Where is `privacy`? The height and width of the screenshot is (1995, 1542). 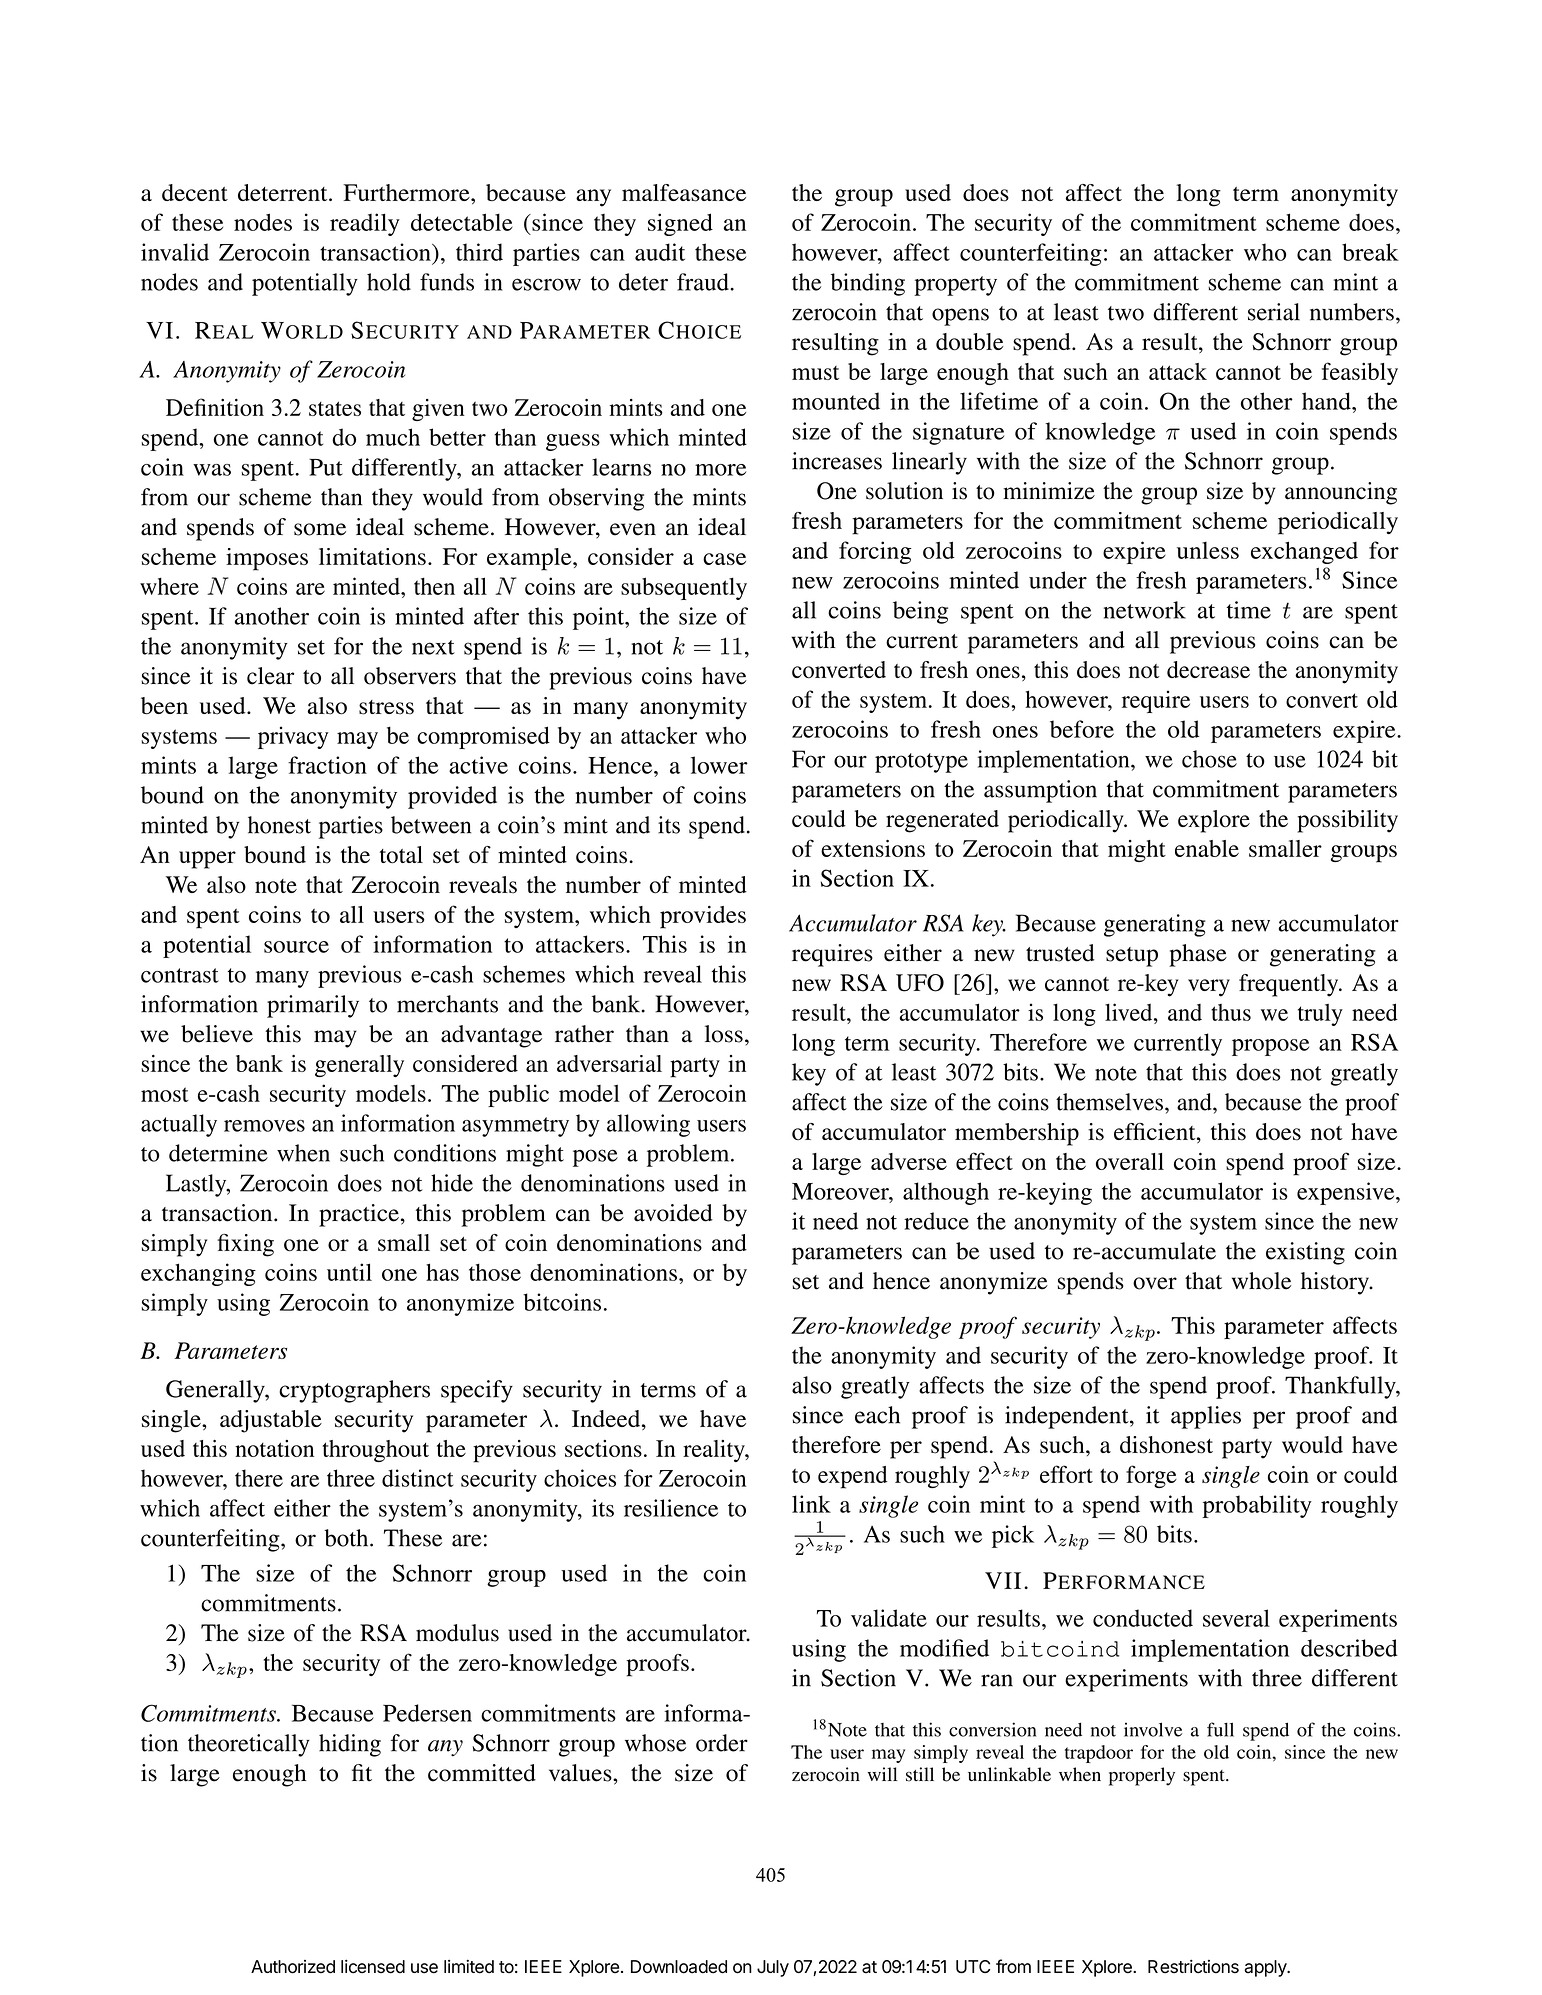
privacy is located at coordinates (293, 737).
